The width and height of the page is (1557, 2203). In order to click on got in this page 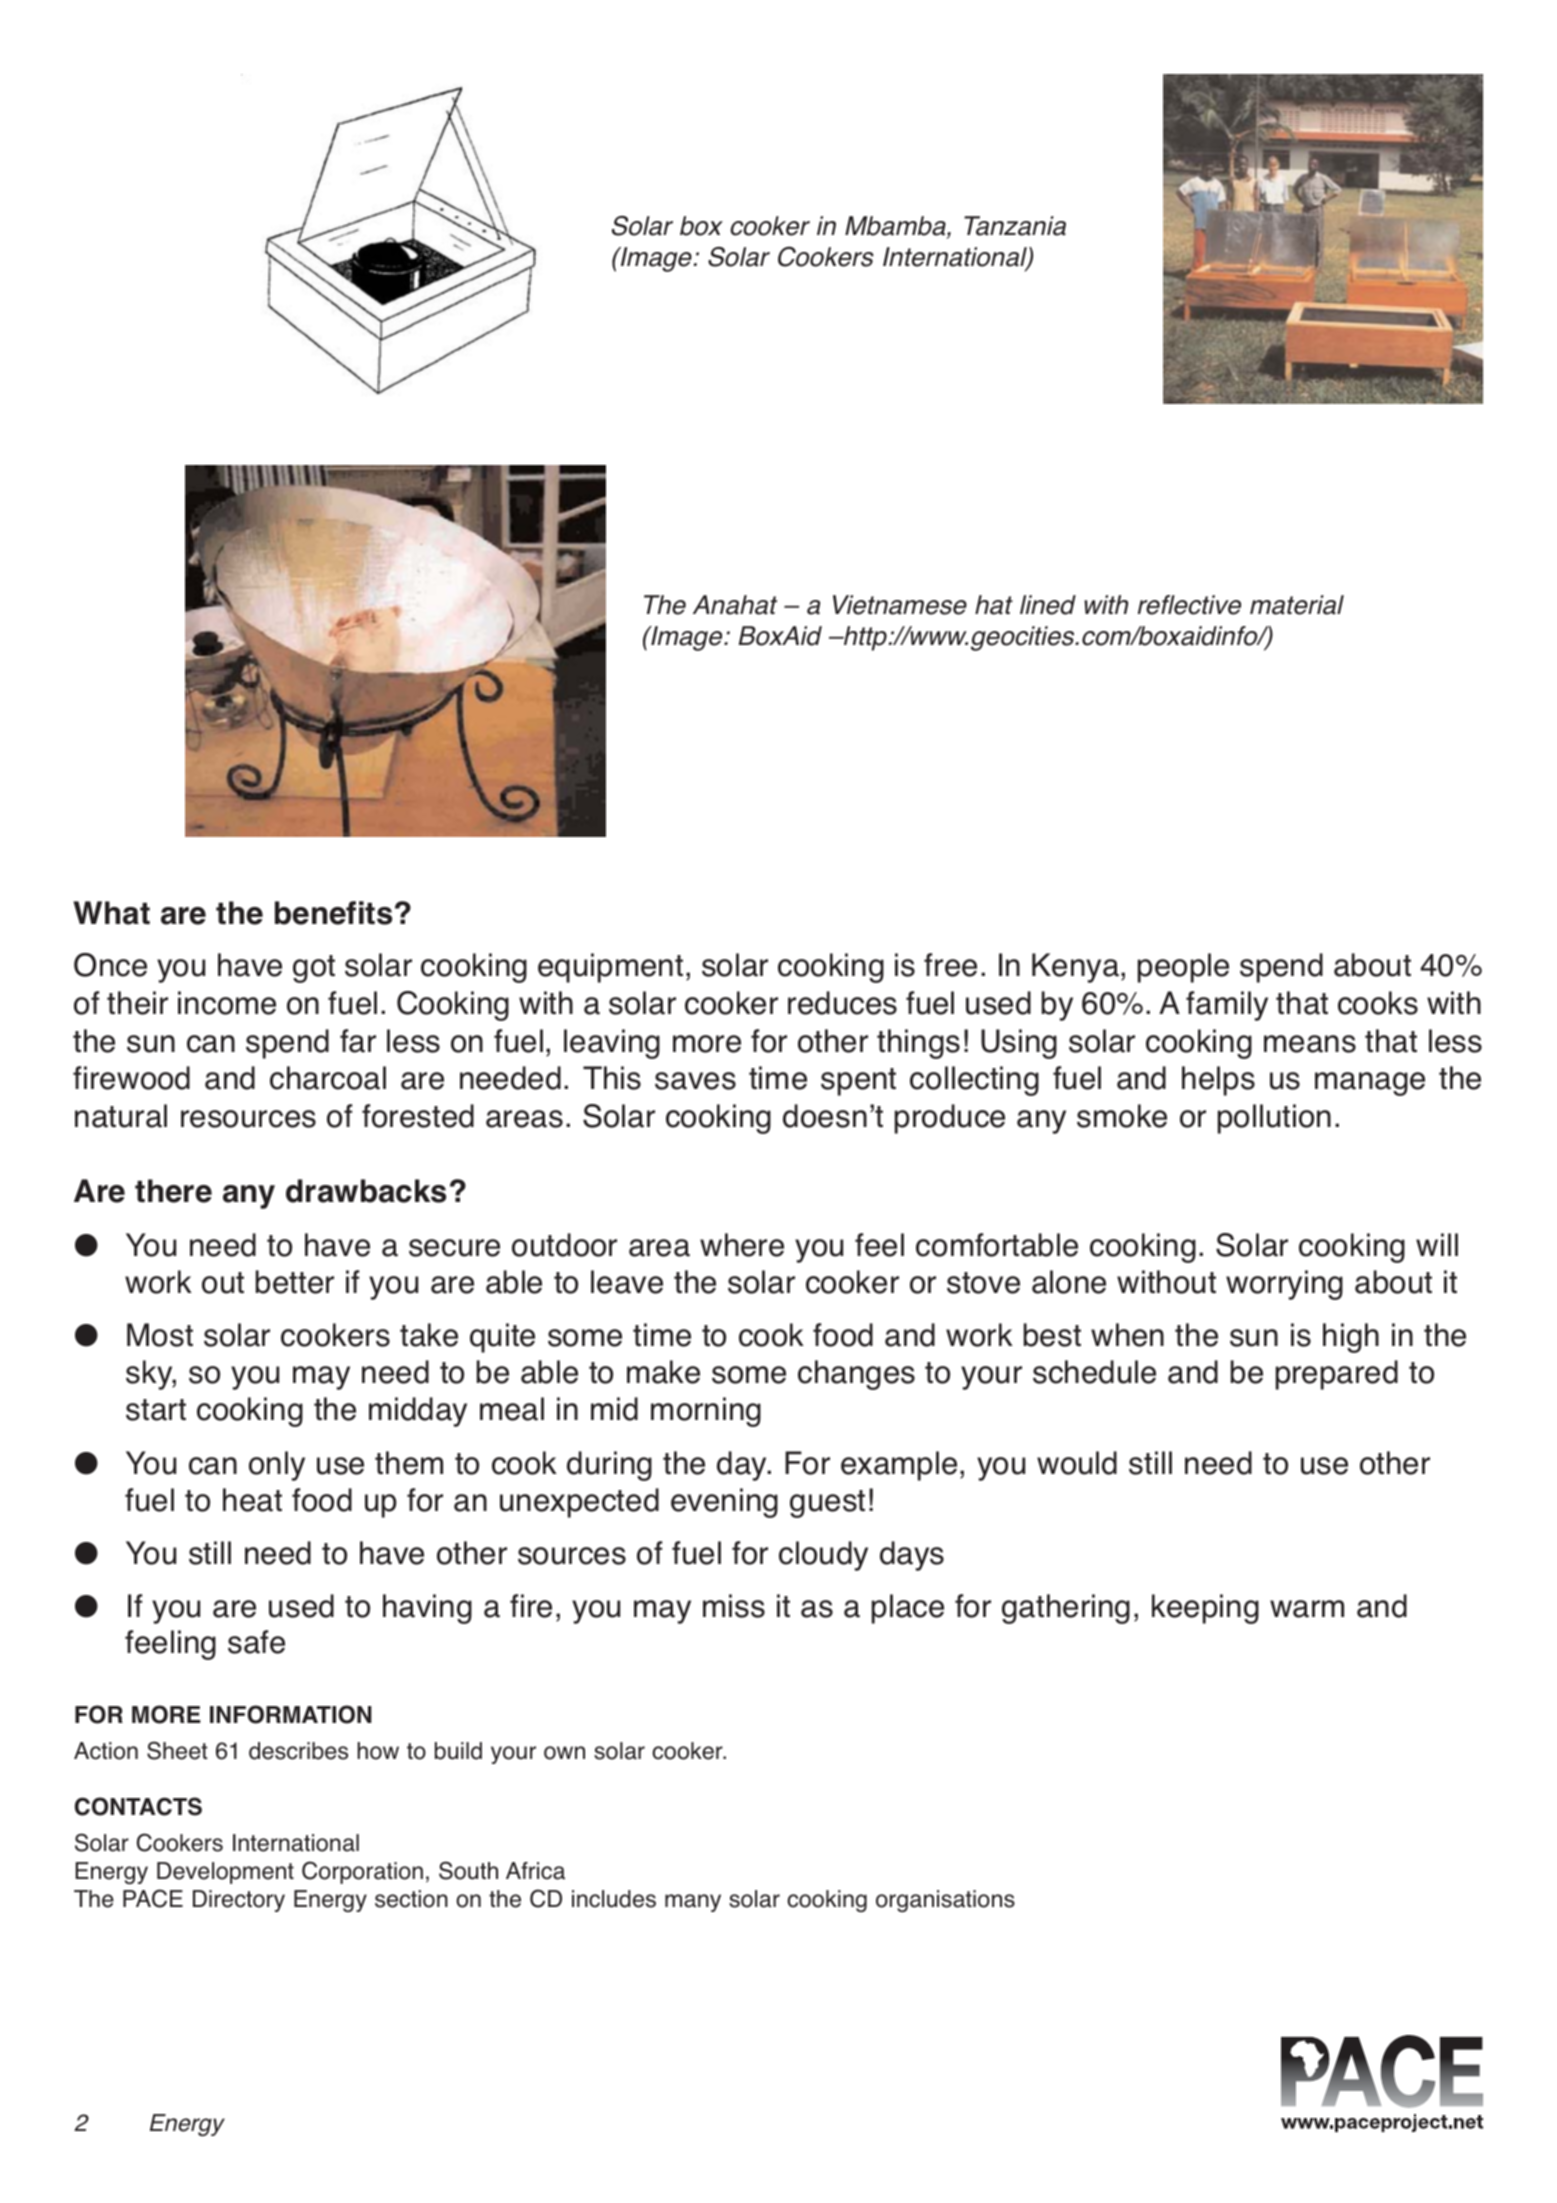, I will do `click(314, 969)`.
